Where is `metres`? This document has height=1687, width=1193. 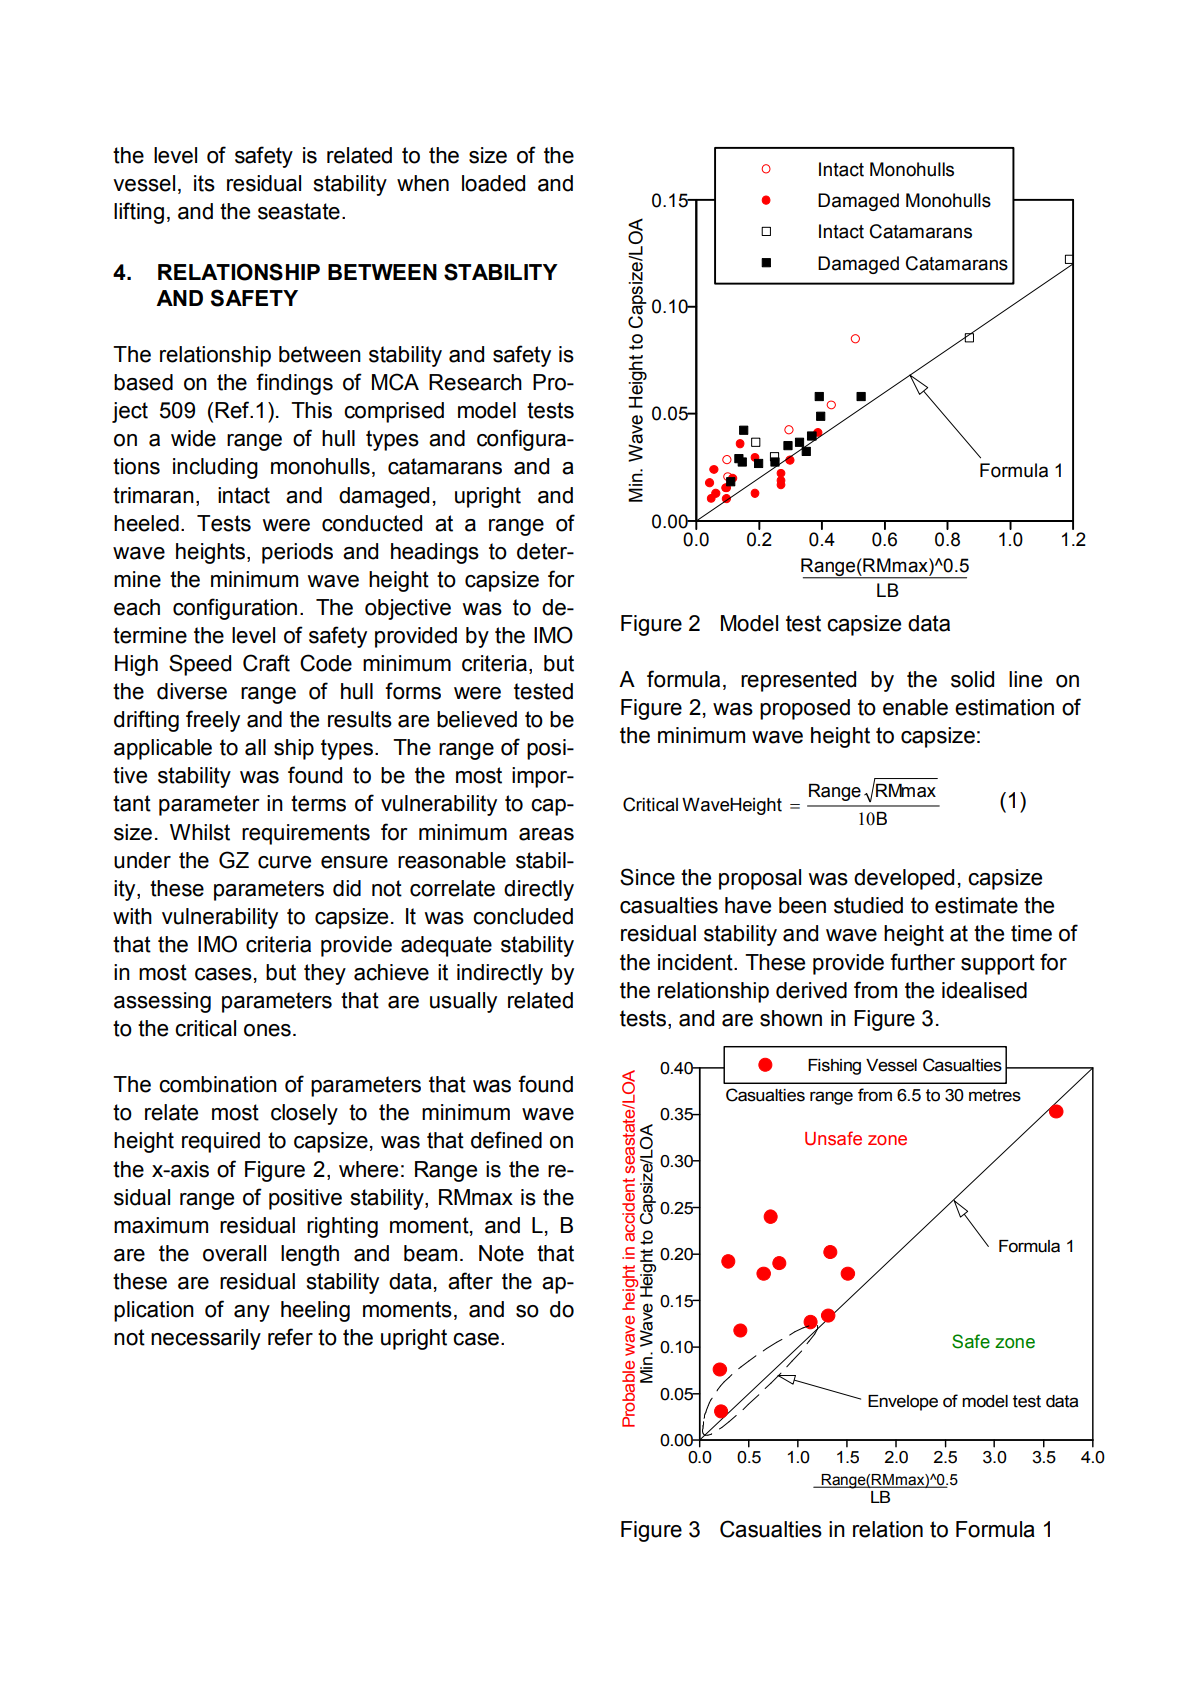
metres is located at coordinates (995, 1095).
